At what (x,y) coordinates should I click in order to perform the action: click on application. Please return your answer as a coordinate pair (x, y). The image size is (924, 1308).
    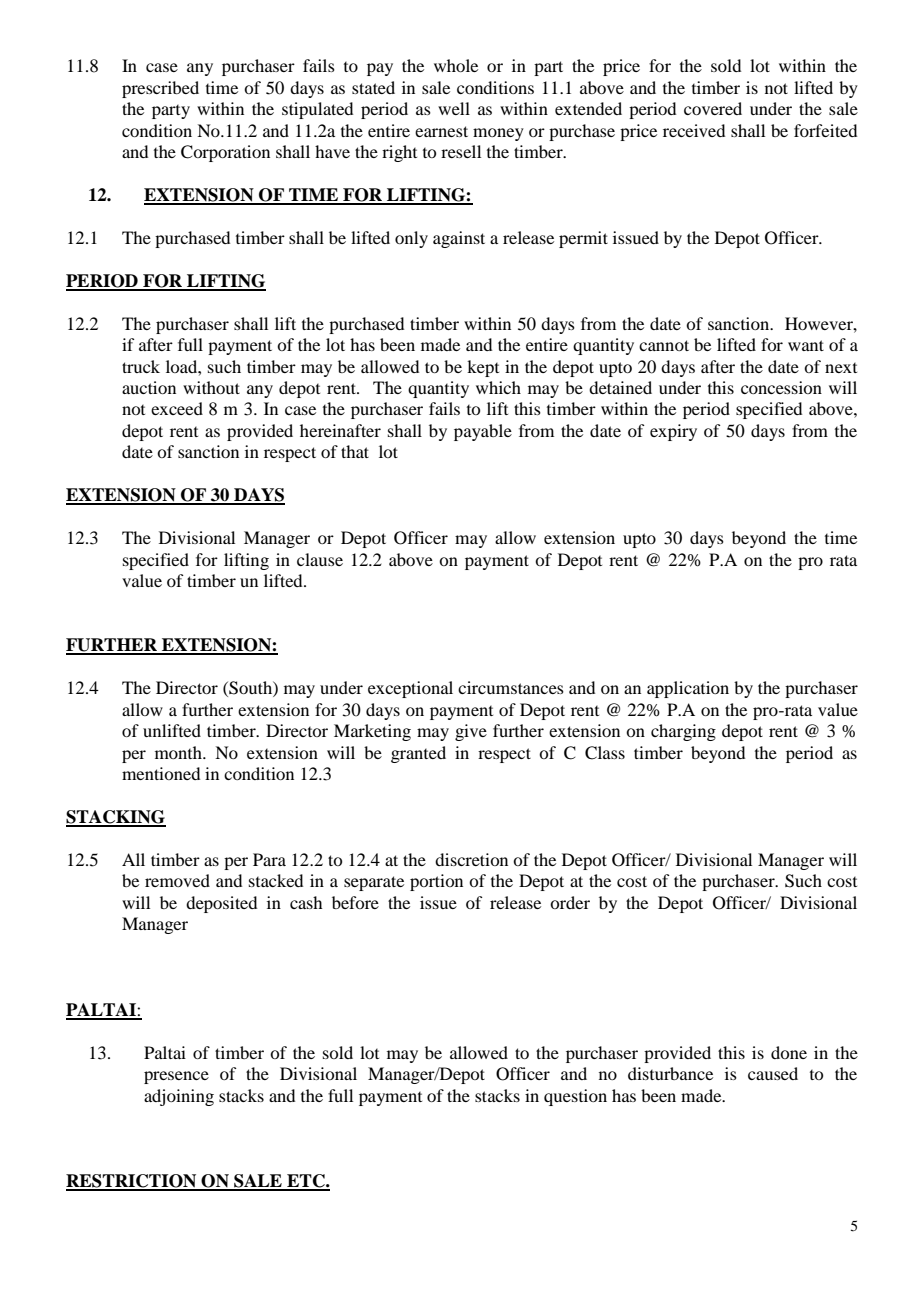
    Looking at the image, I should click on (688, 689).
